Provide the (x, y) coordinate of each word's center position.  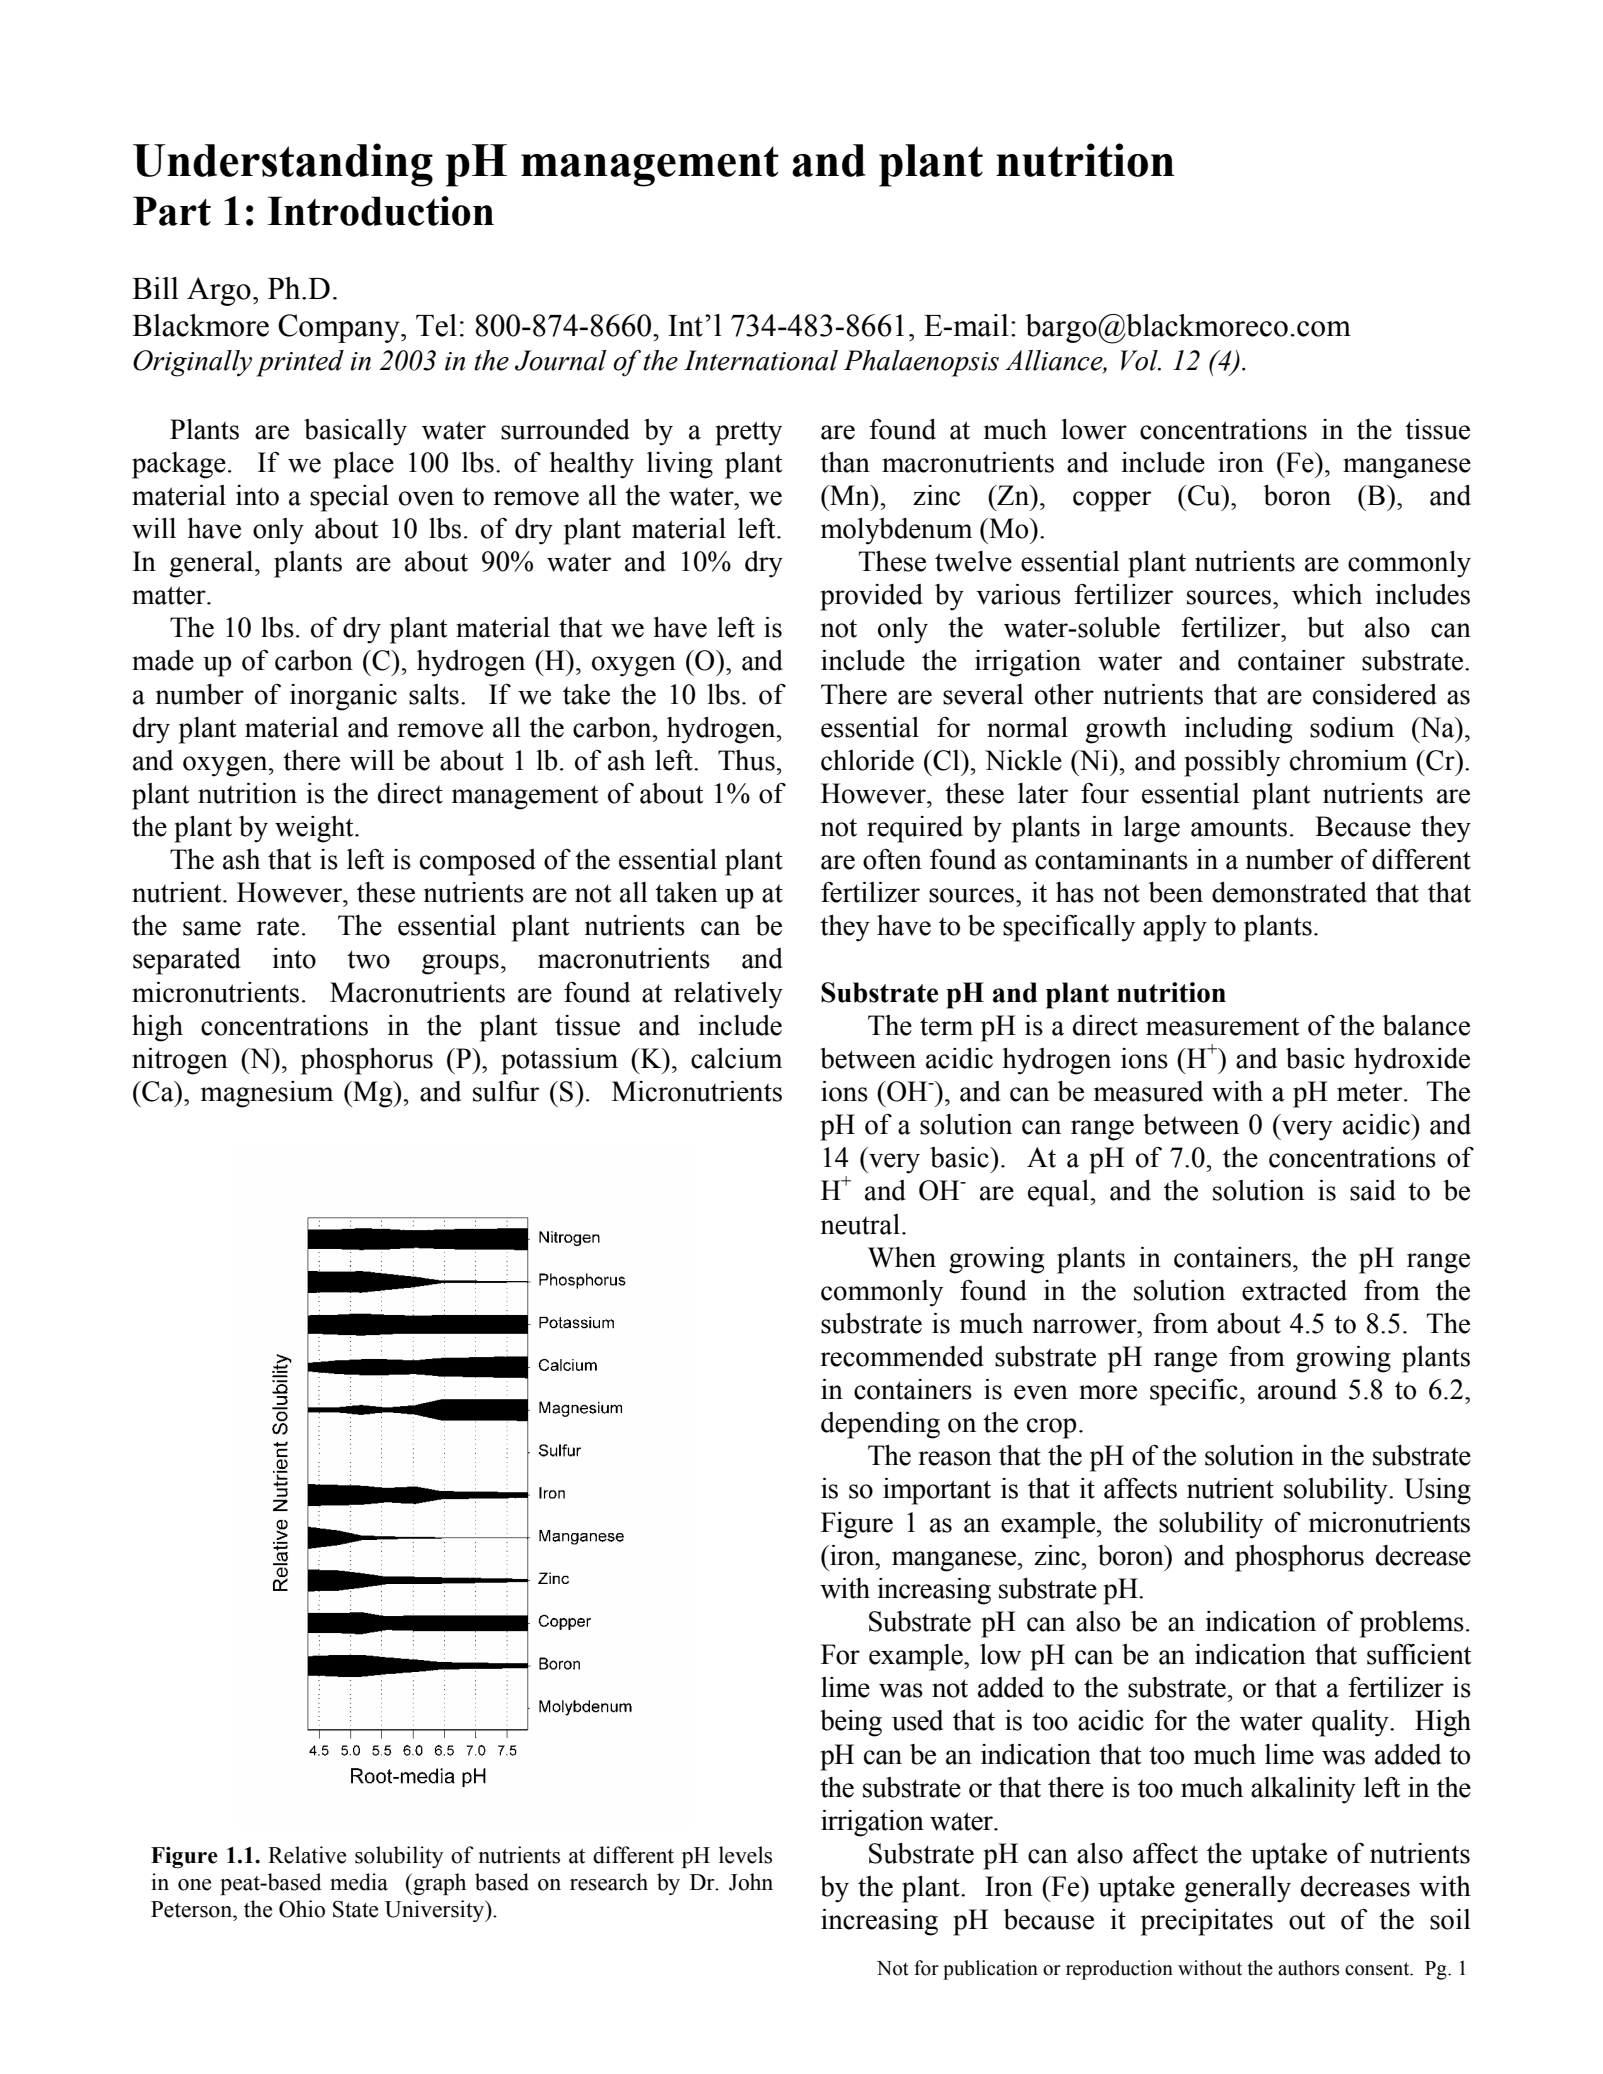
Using (1437, 1491)
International (761, 360)
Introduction (381, 211)
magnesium (267, 1094)
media (359, 1882)
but (1325, 627)
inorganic (343, 697)
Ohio (302, 1909)
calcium (736, 1058)
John (751, 1882)
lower (1094, 429)
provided (871, 597)
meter (1371, 1093)
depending (880, 1425)
